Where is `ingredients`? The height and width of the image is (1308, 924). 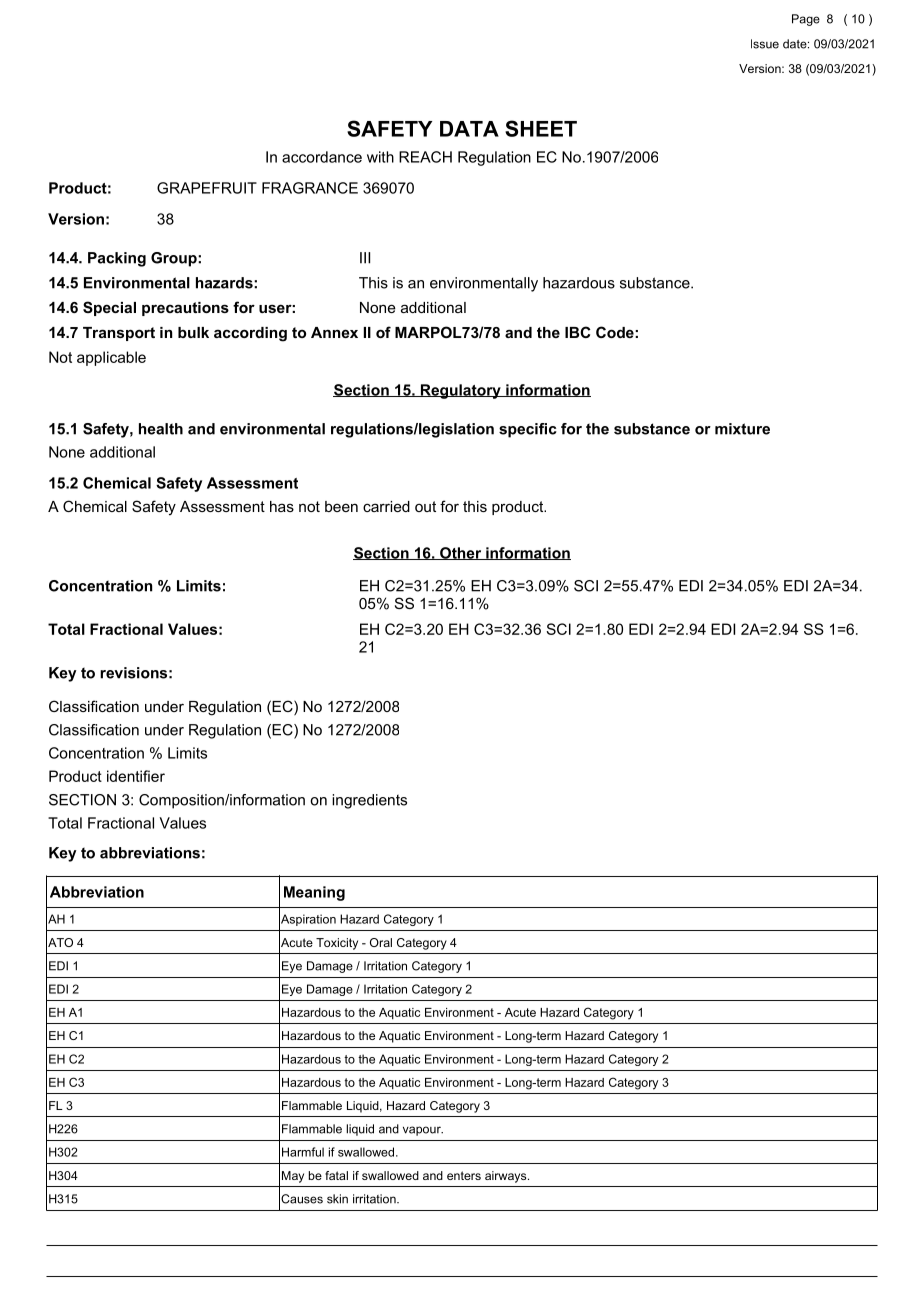
ingredients is located at coordinates (369, 801).
